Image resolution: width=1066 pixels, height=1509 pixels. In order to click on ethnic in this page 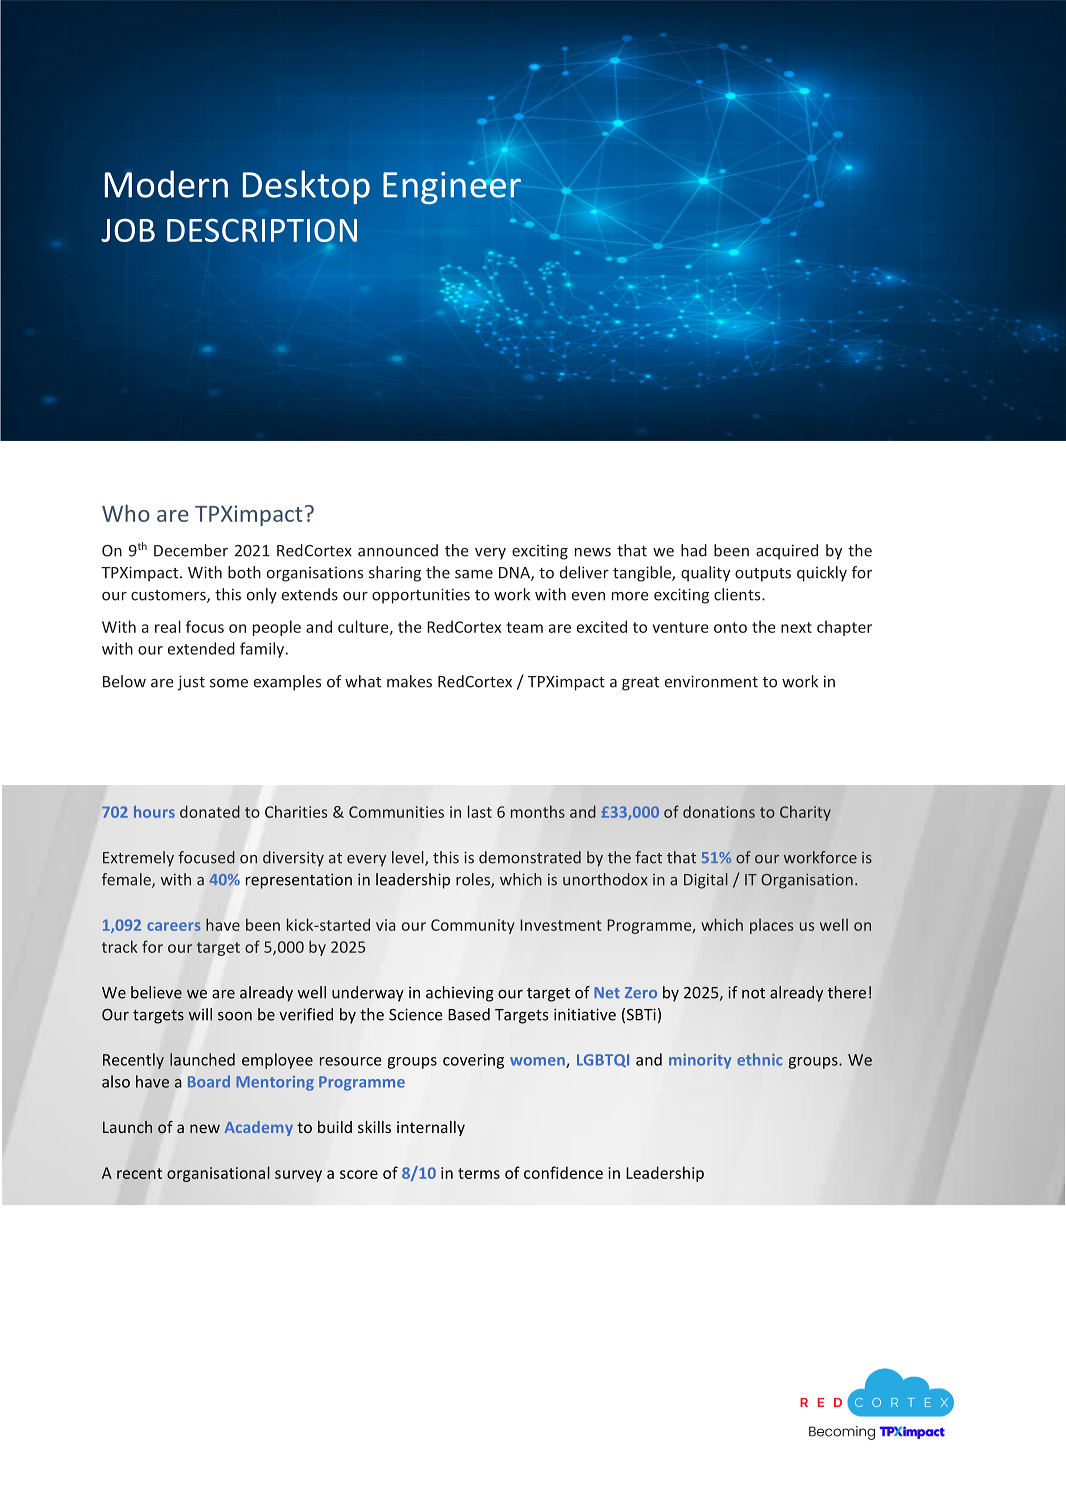, I will do `click(759, 1059)`.
